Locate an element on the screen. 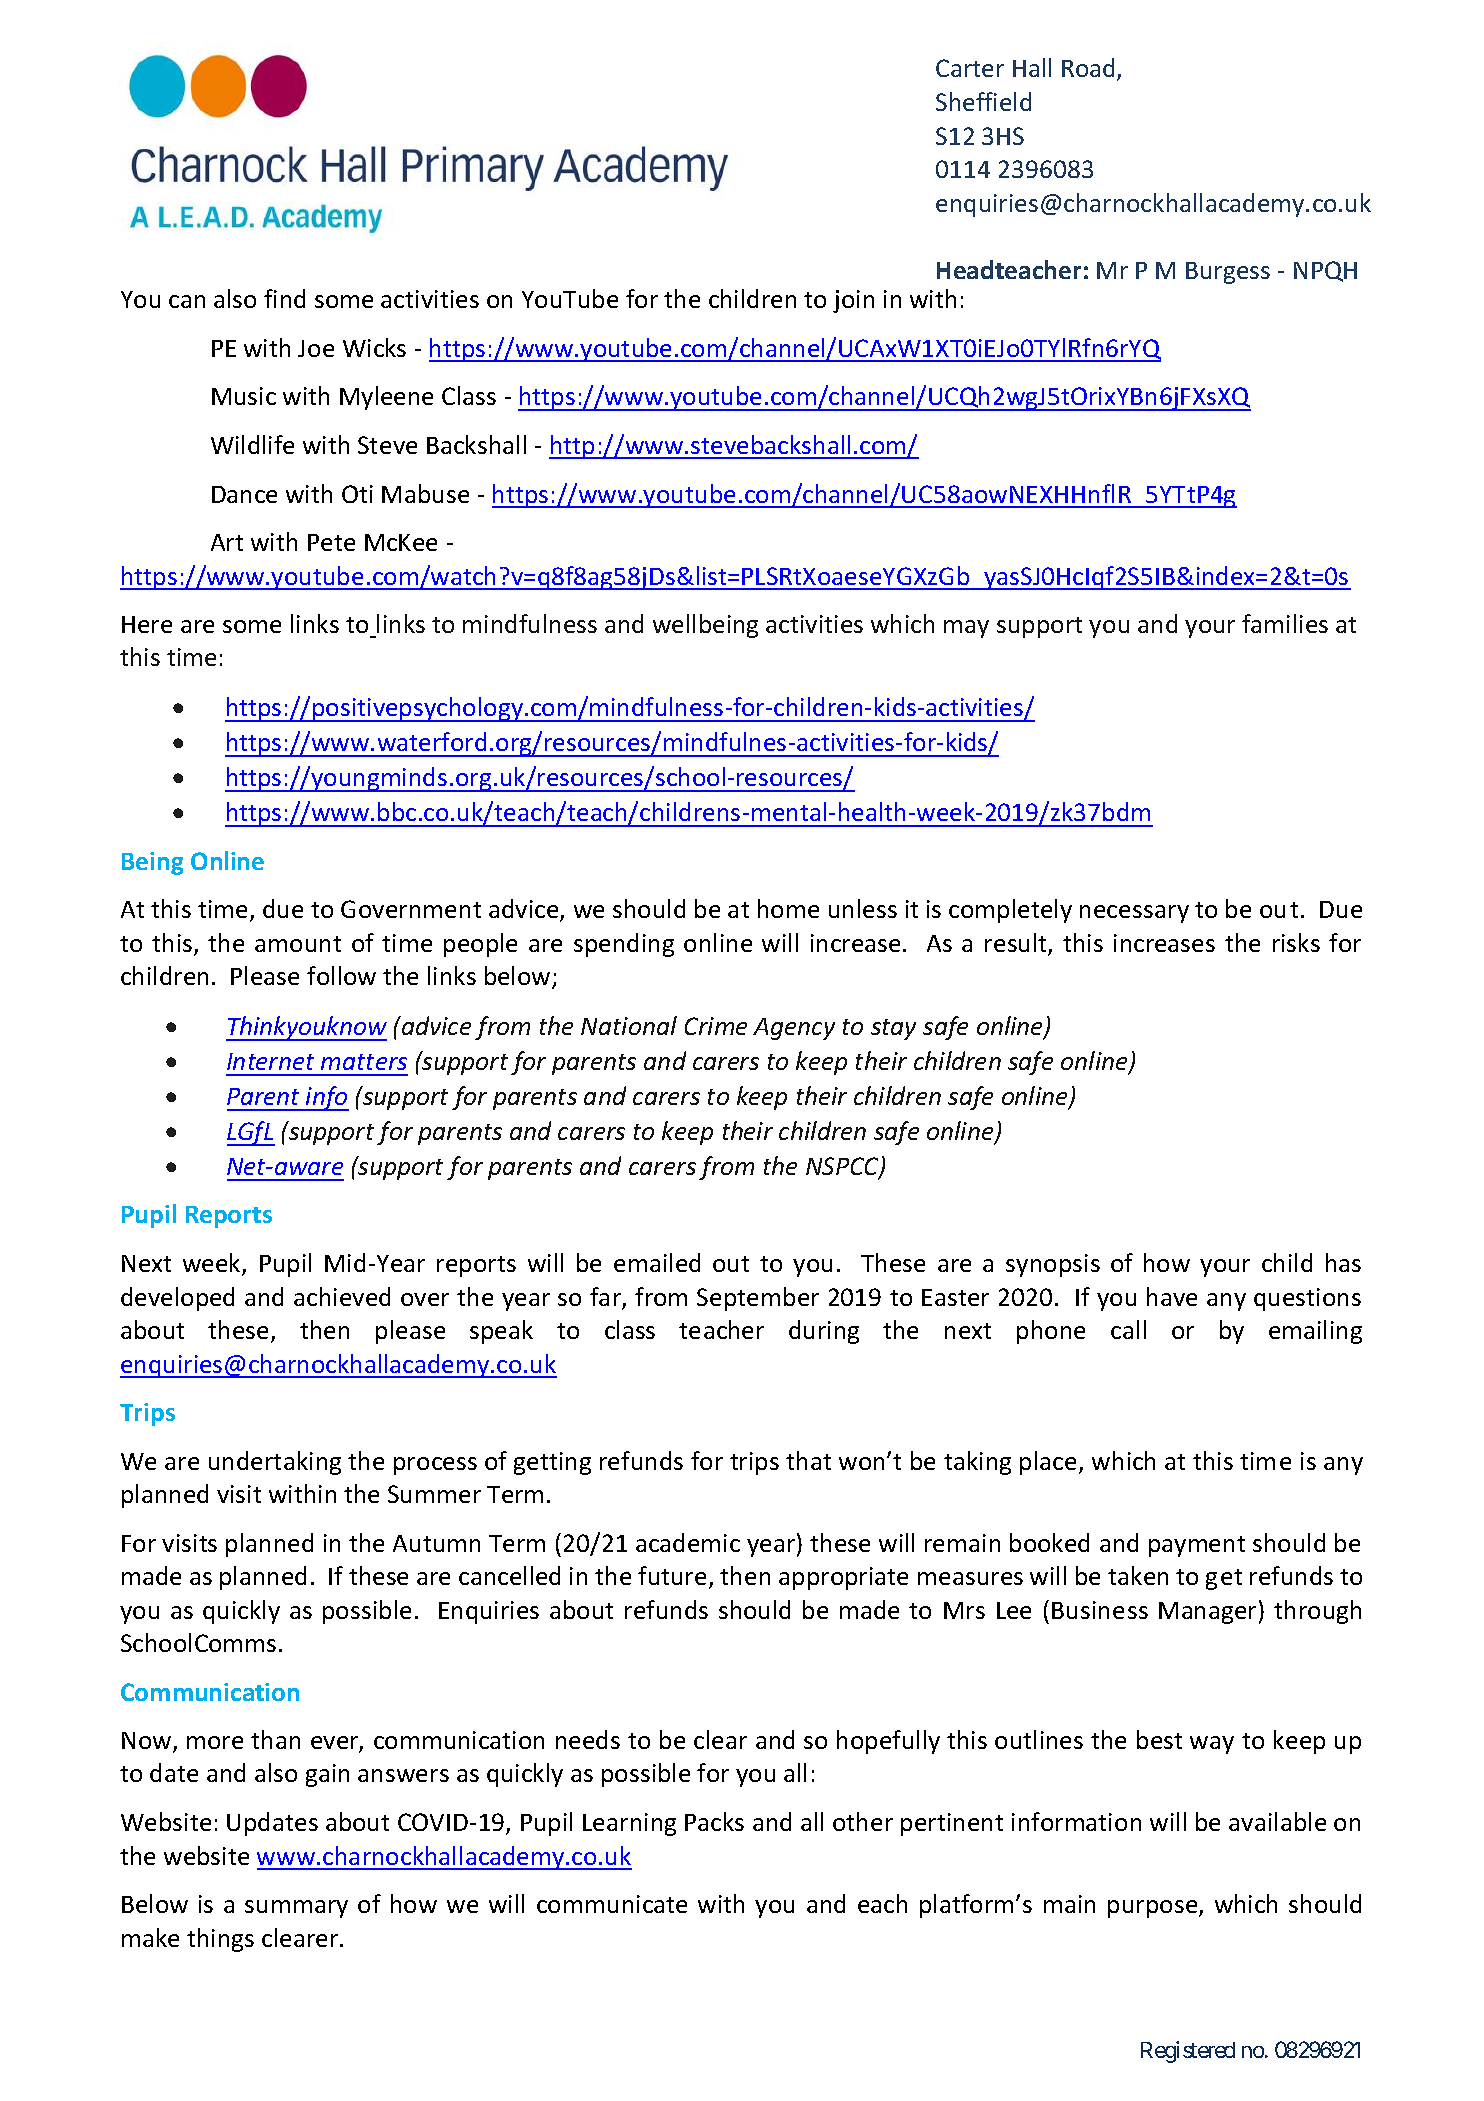 This screenshot has width=1484, height=2101. home is located at coordinates (788, 908).
